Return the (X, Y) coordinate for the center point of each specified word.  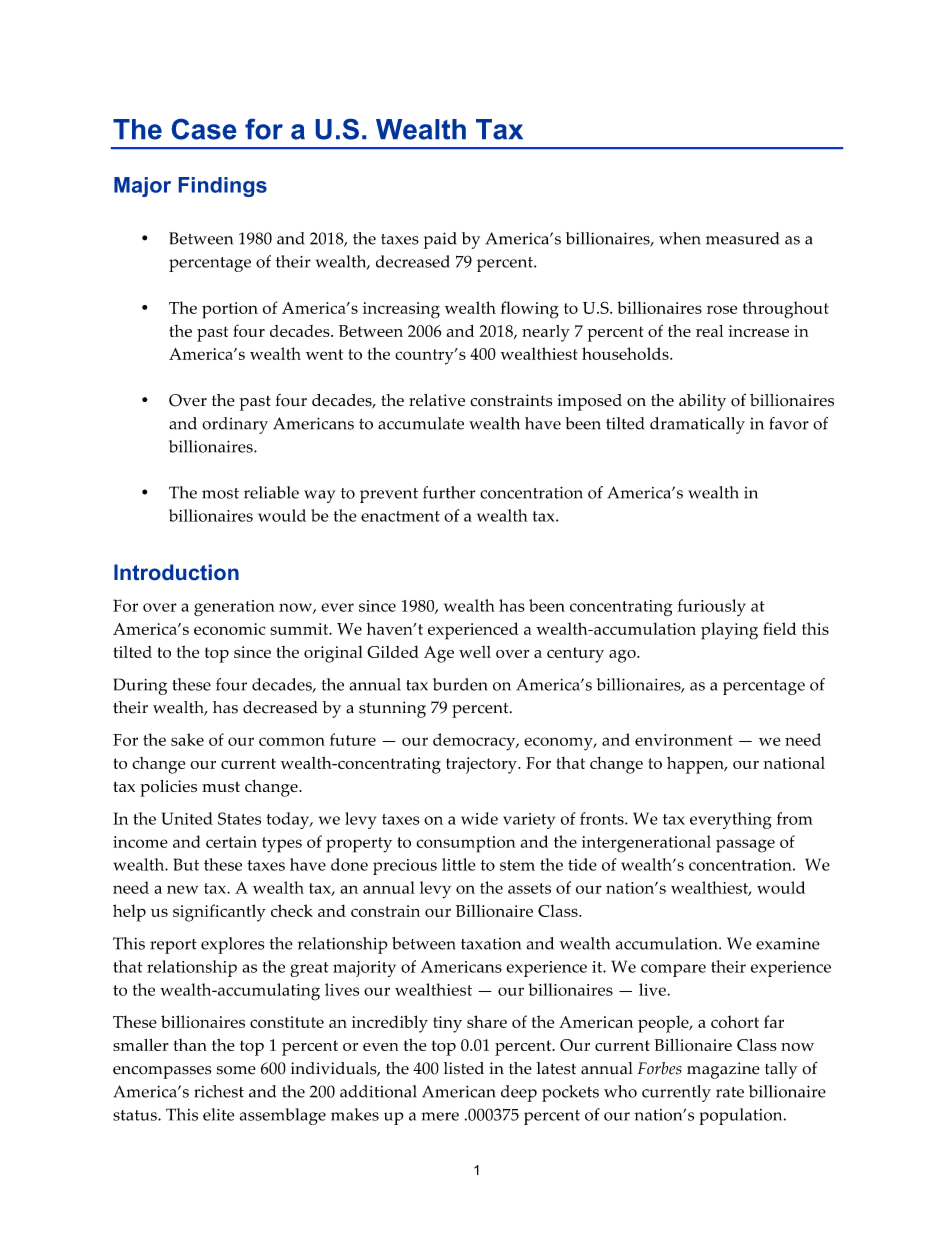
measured (742, 238)
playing (729, 631)
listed (464, 1068)
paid (440, 240)
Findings (223, 187)
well (475, 652)
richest (219, 1091)
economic (230, 629)
